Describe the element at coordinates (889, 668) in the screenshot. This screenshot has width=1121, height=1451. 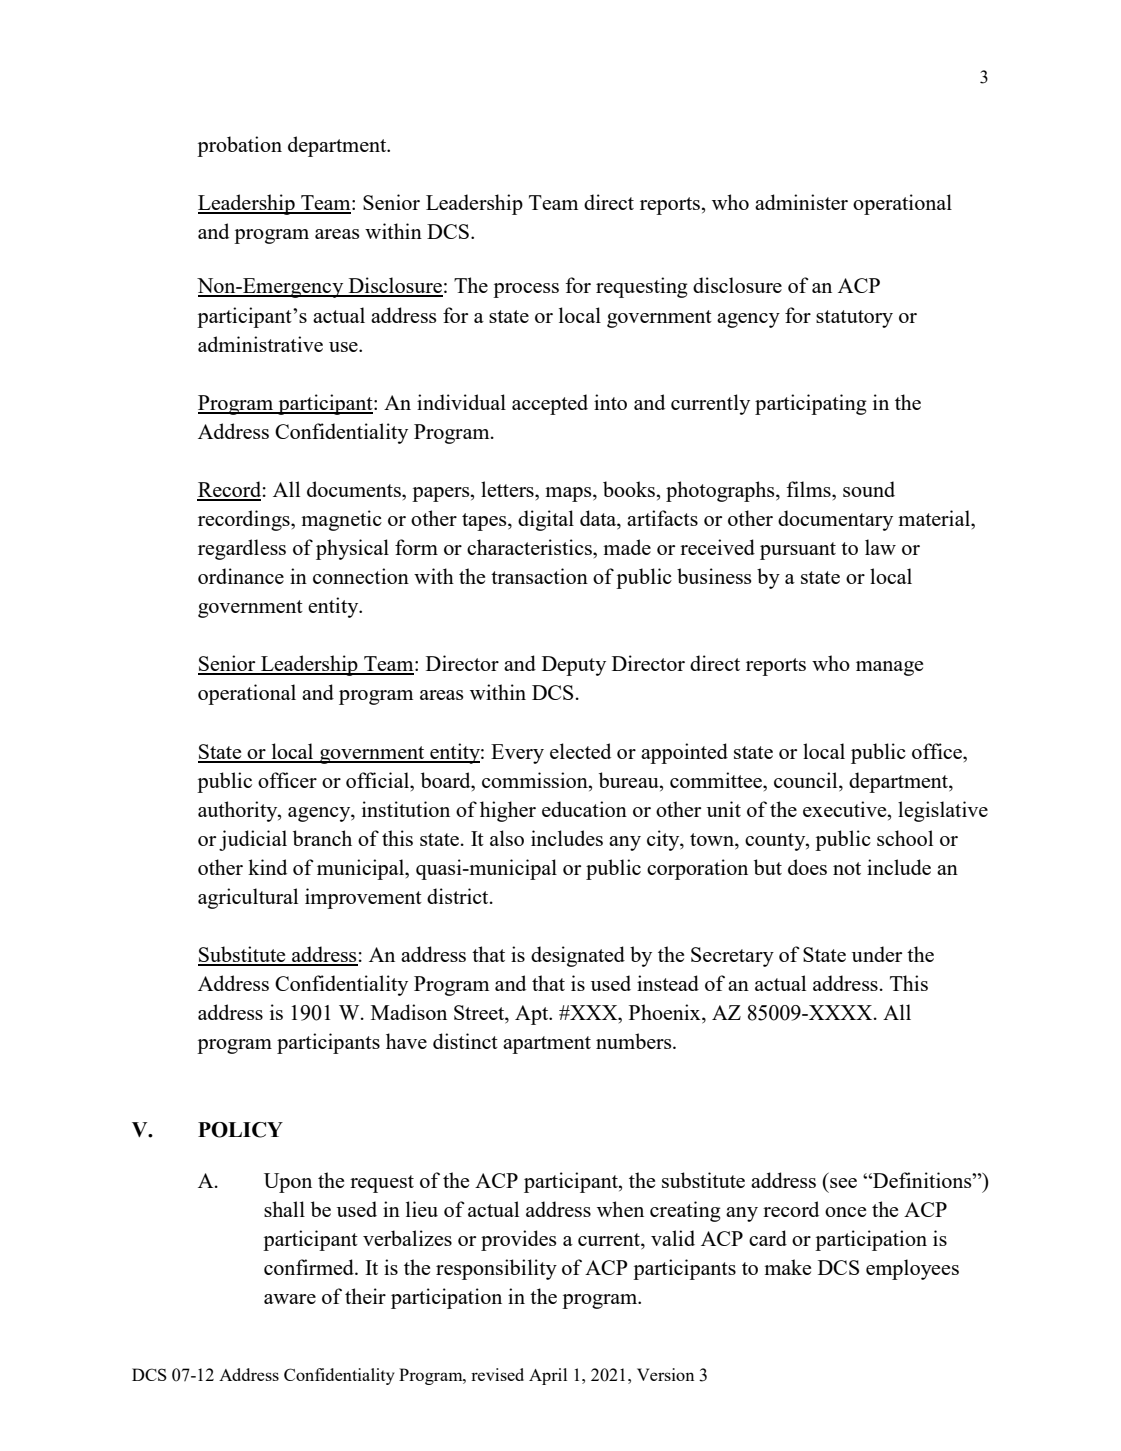
I see `manage` at that location.
